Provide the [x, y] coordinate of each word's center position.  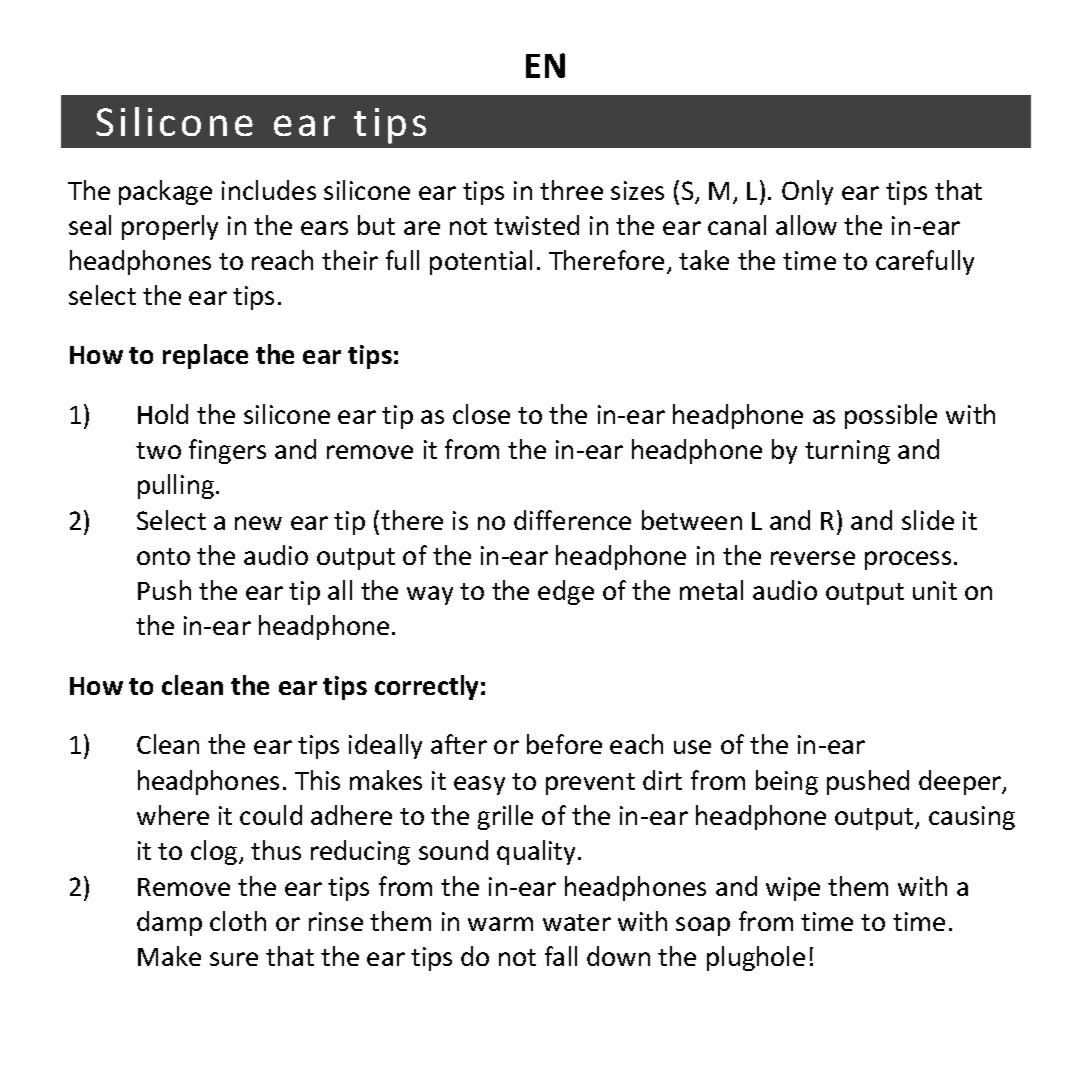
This [317, 780]
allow [806, 225]
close [481, 414]
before [564, 744]
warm [500, 924]
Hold [163, 414]
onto [163, 556]
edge [566, 592]
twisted [536, 225]
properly [170, 227]
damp [169, 923]
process [908, 560]
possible [891, 416]
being [787, 782]
